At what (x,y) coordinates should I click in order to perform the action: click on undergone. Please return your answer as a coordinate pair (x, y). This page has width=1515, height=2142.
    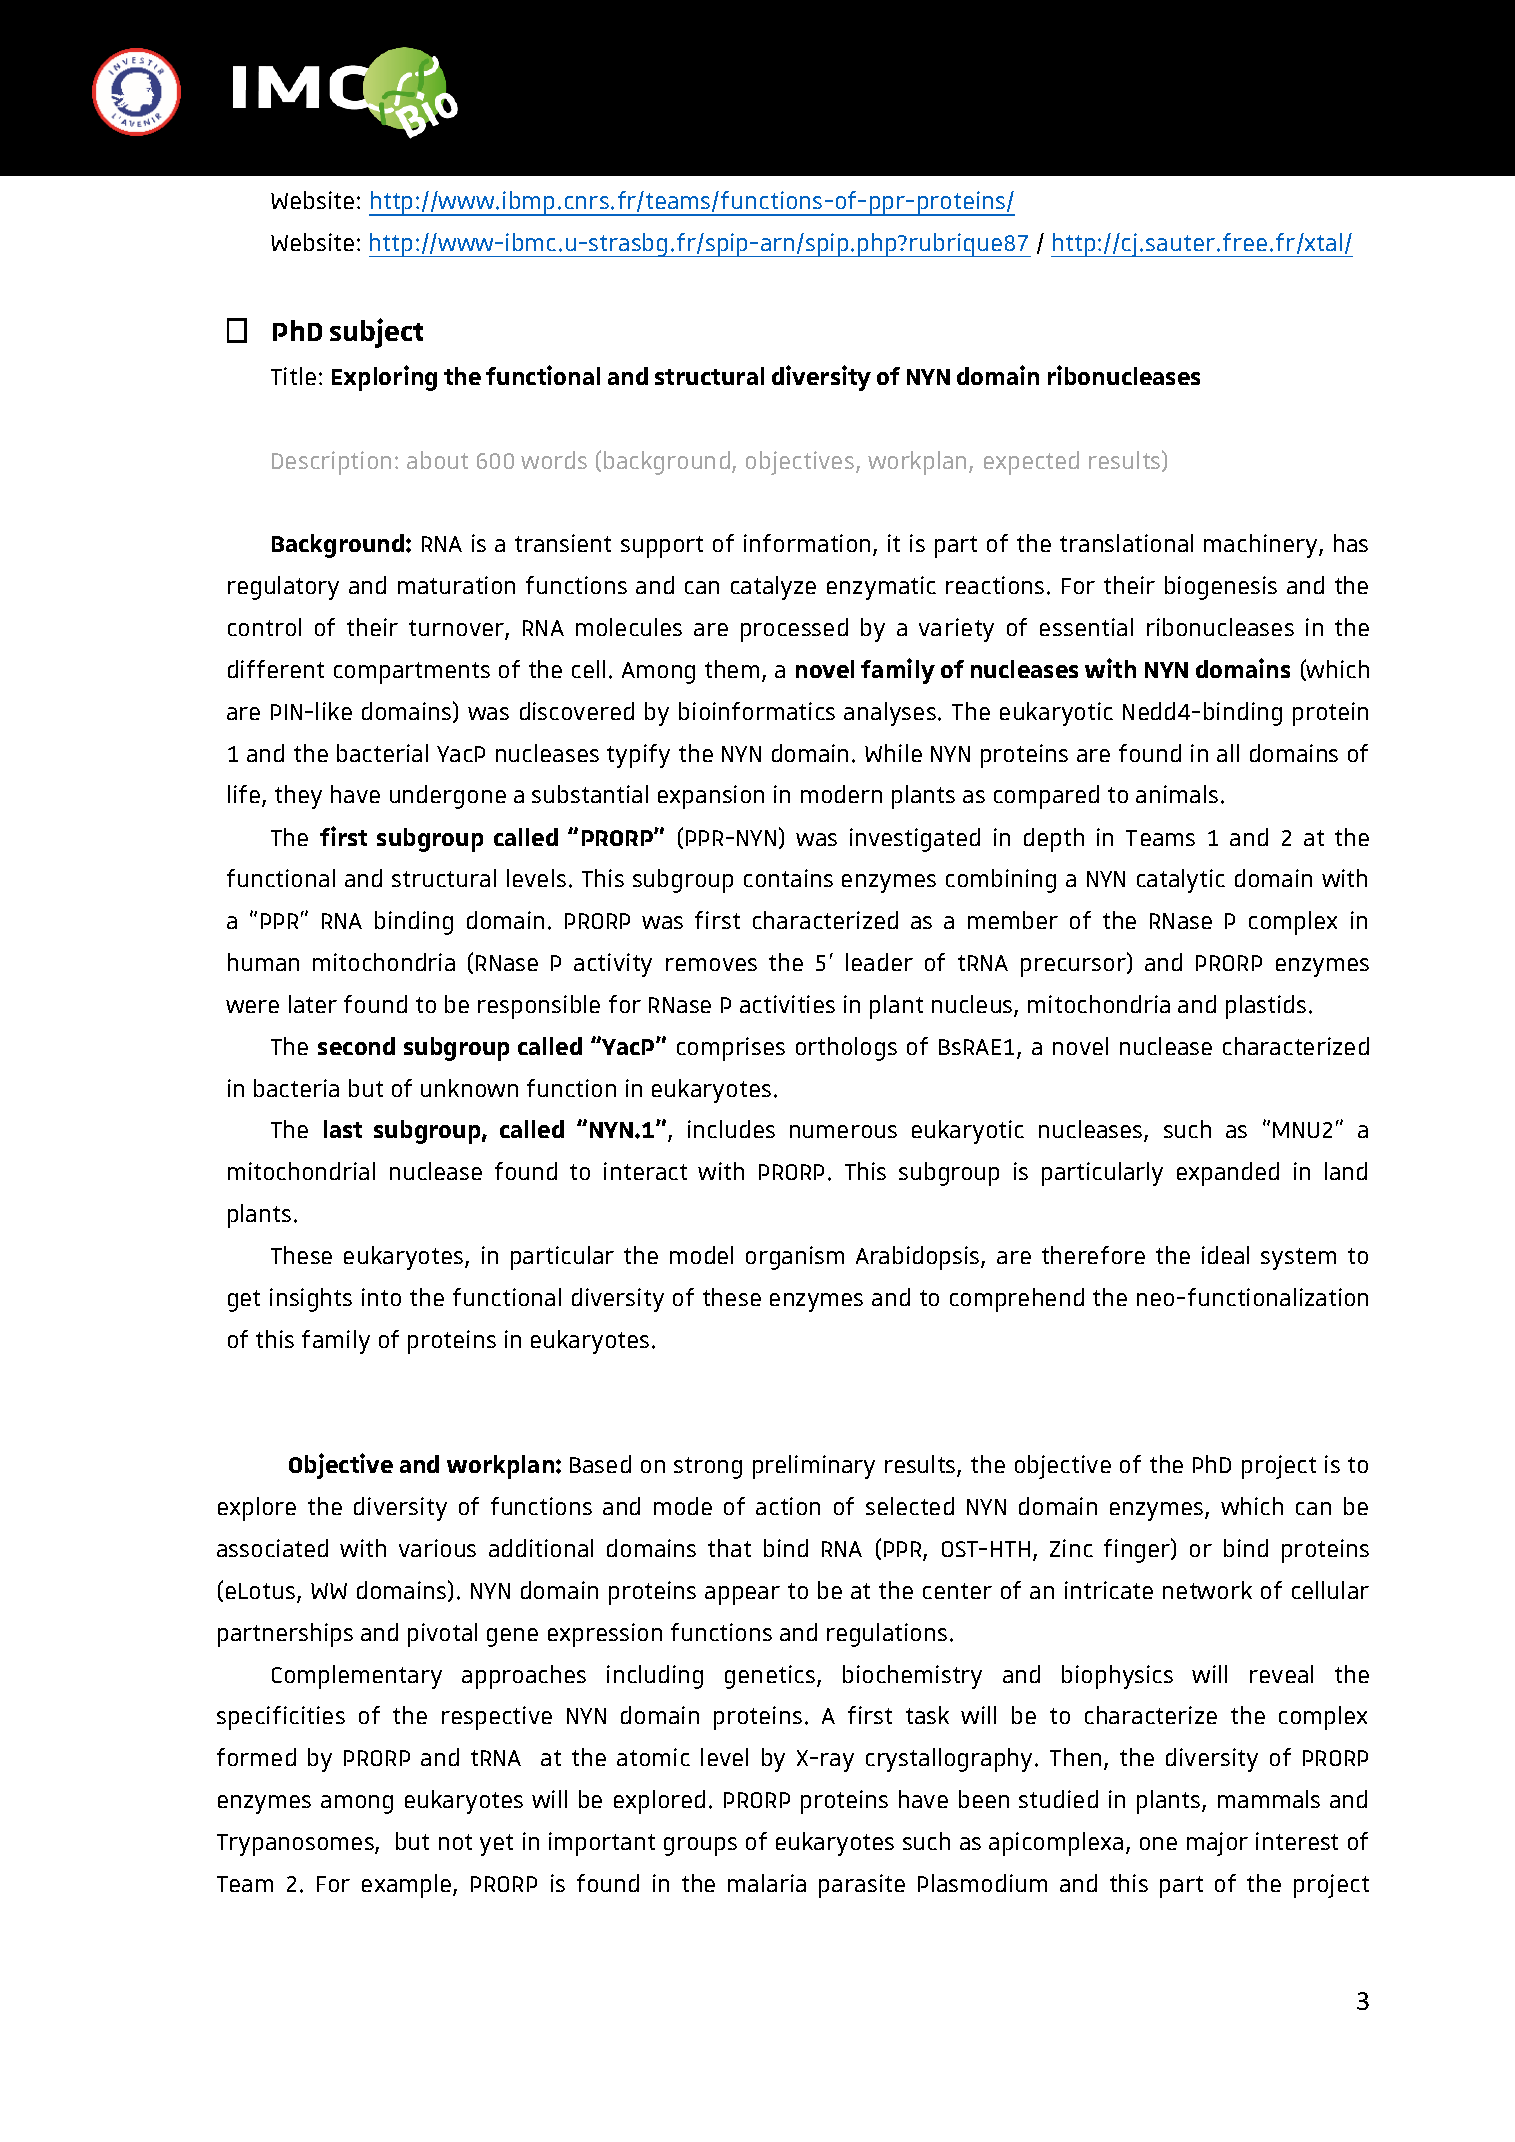
    Looking at the image, I should click on (448, 797).
